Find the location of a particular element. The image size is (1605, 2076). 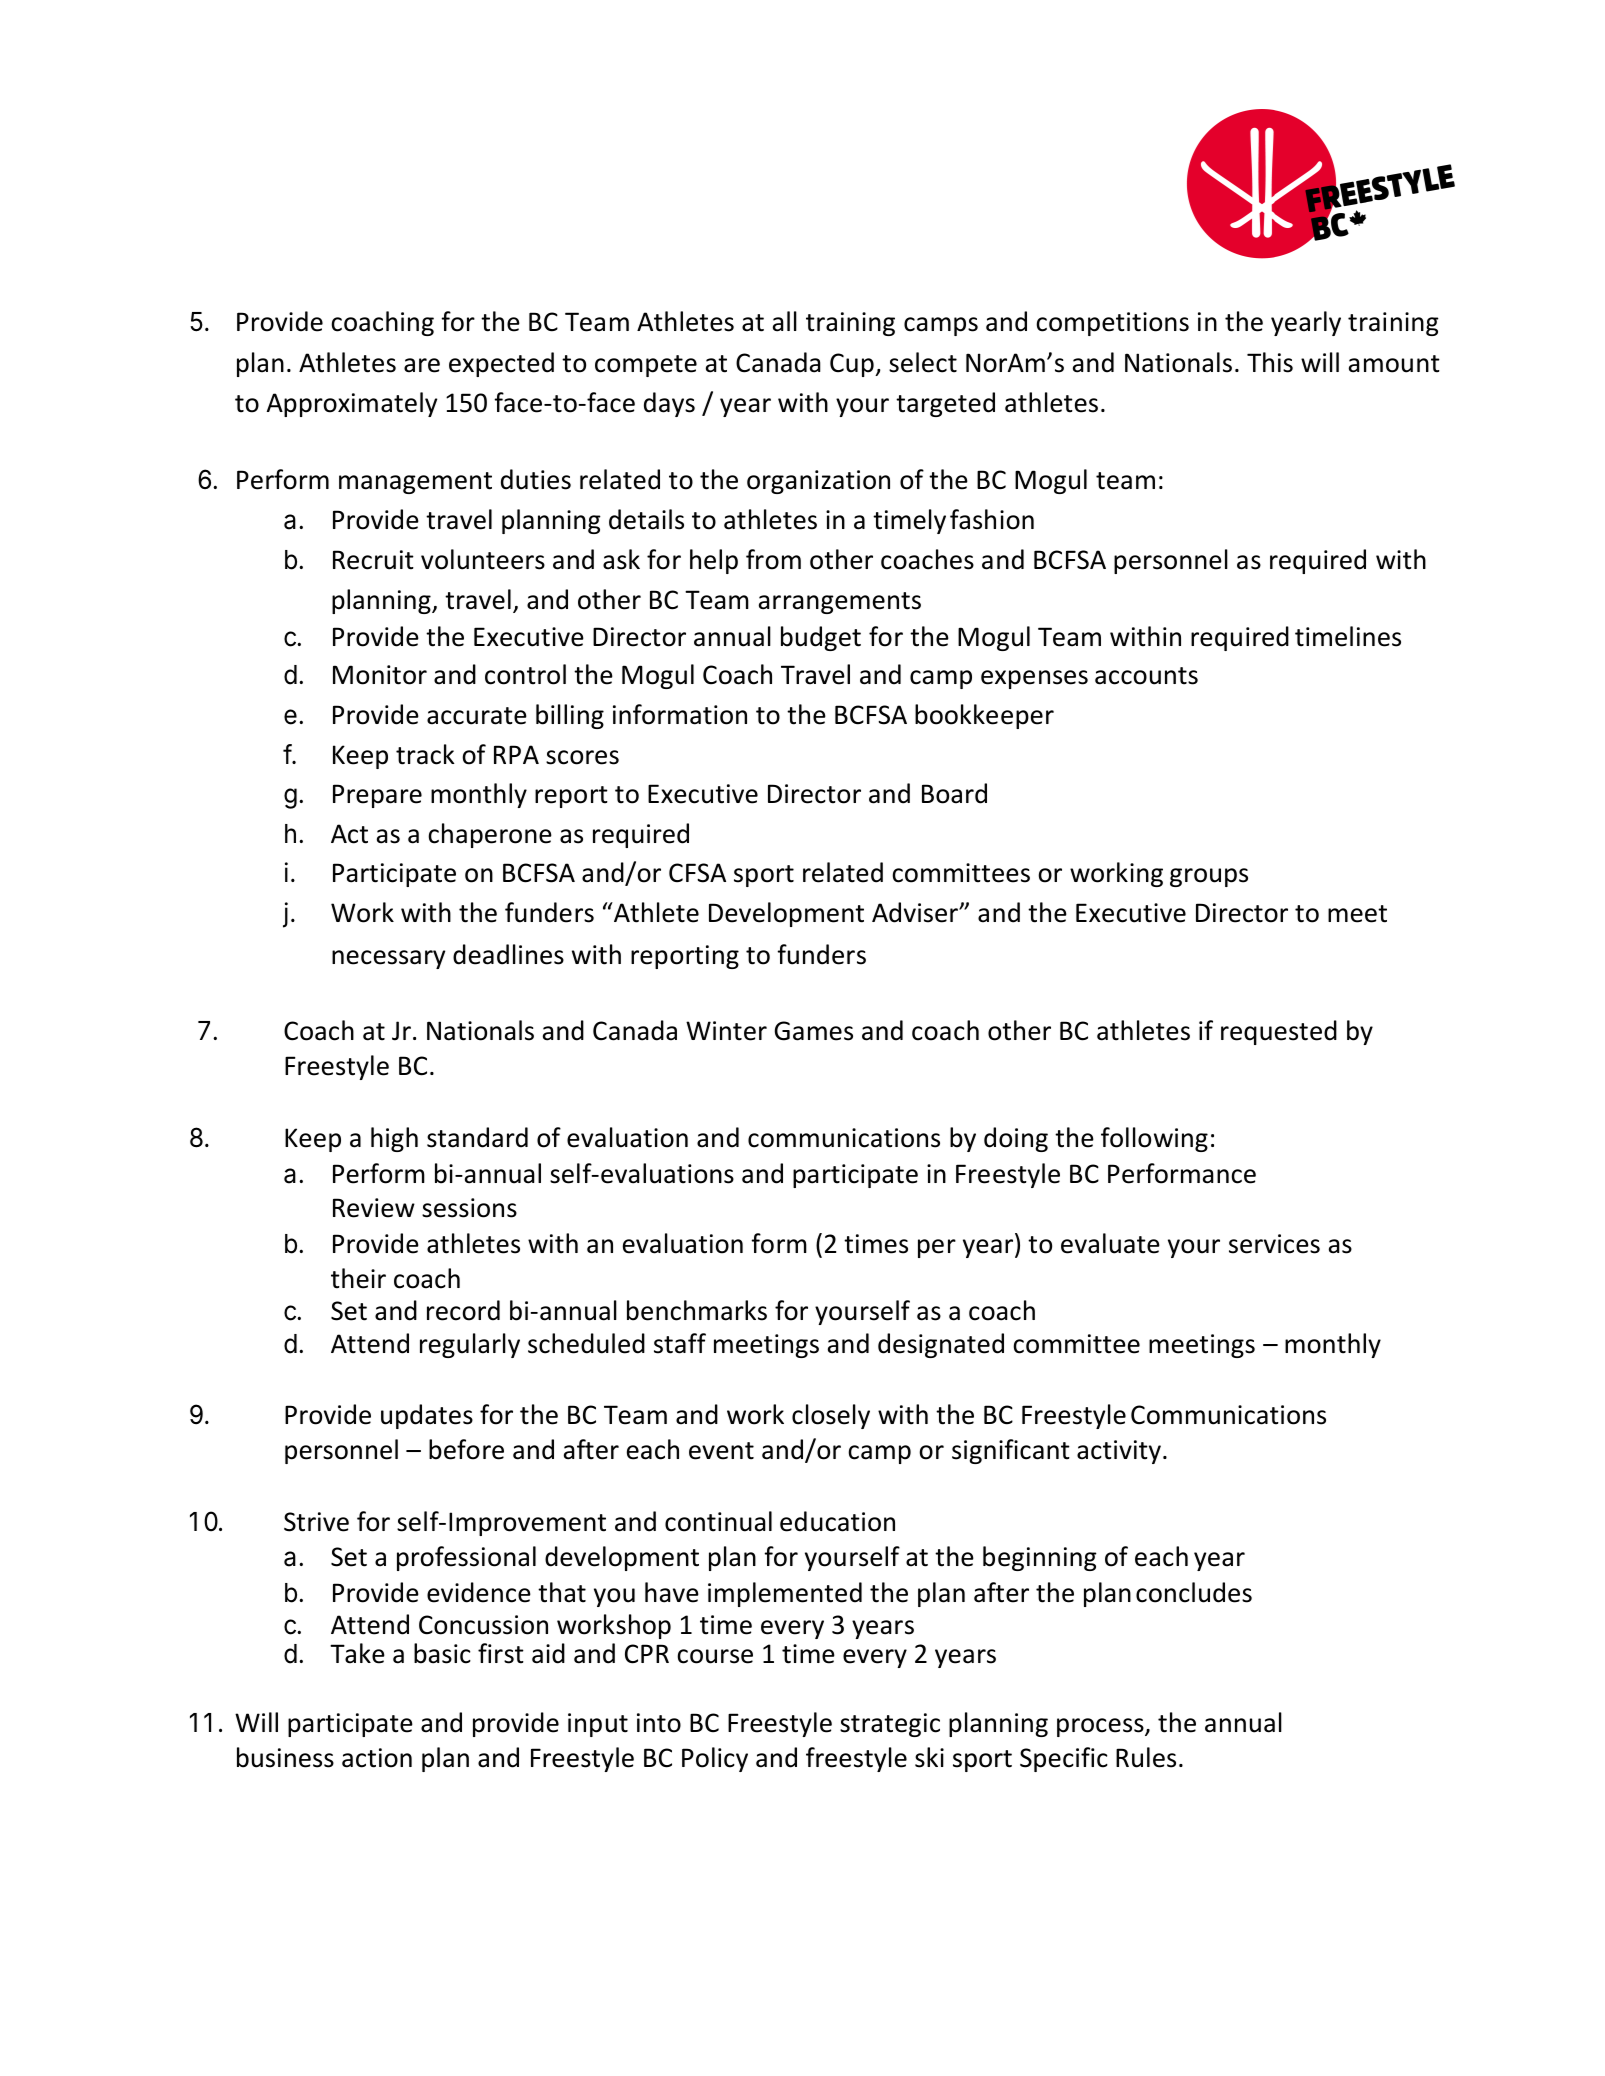

This is located at coordinates (1270, 362).
